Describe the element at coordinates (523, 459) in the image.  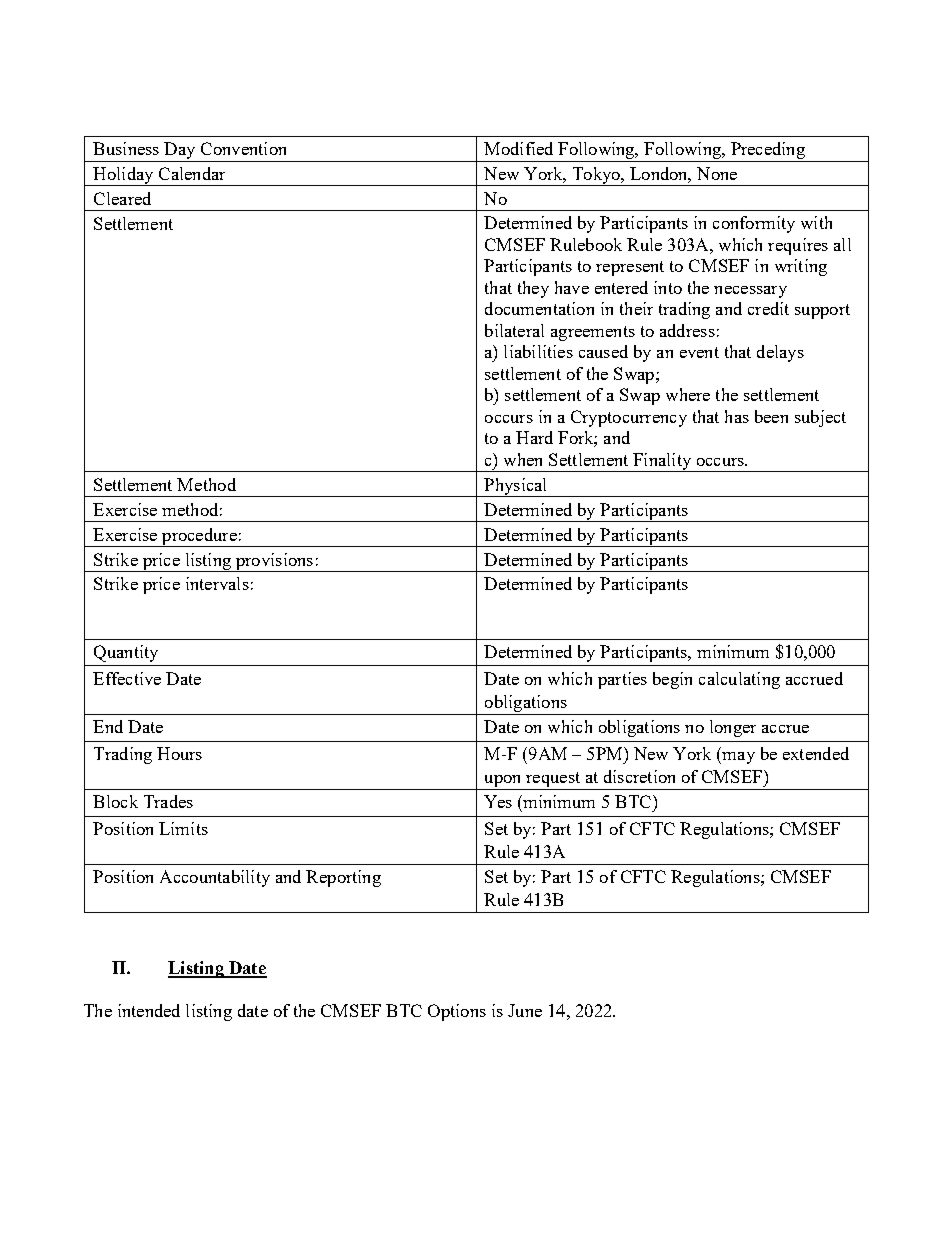
I see `when` at that location.
